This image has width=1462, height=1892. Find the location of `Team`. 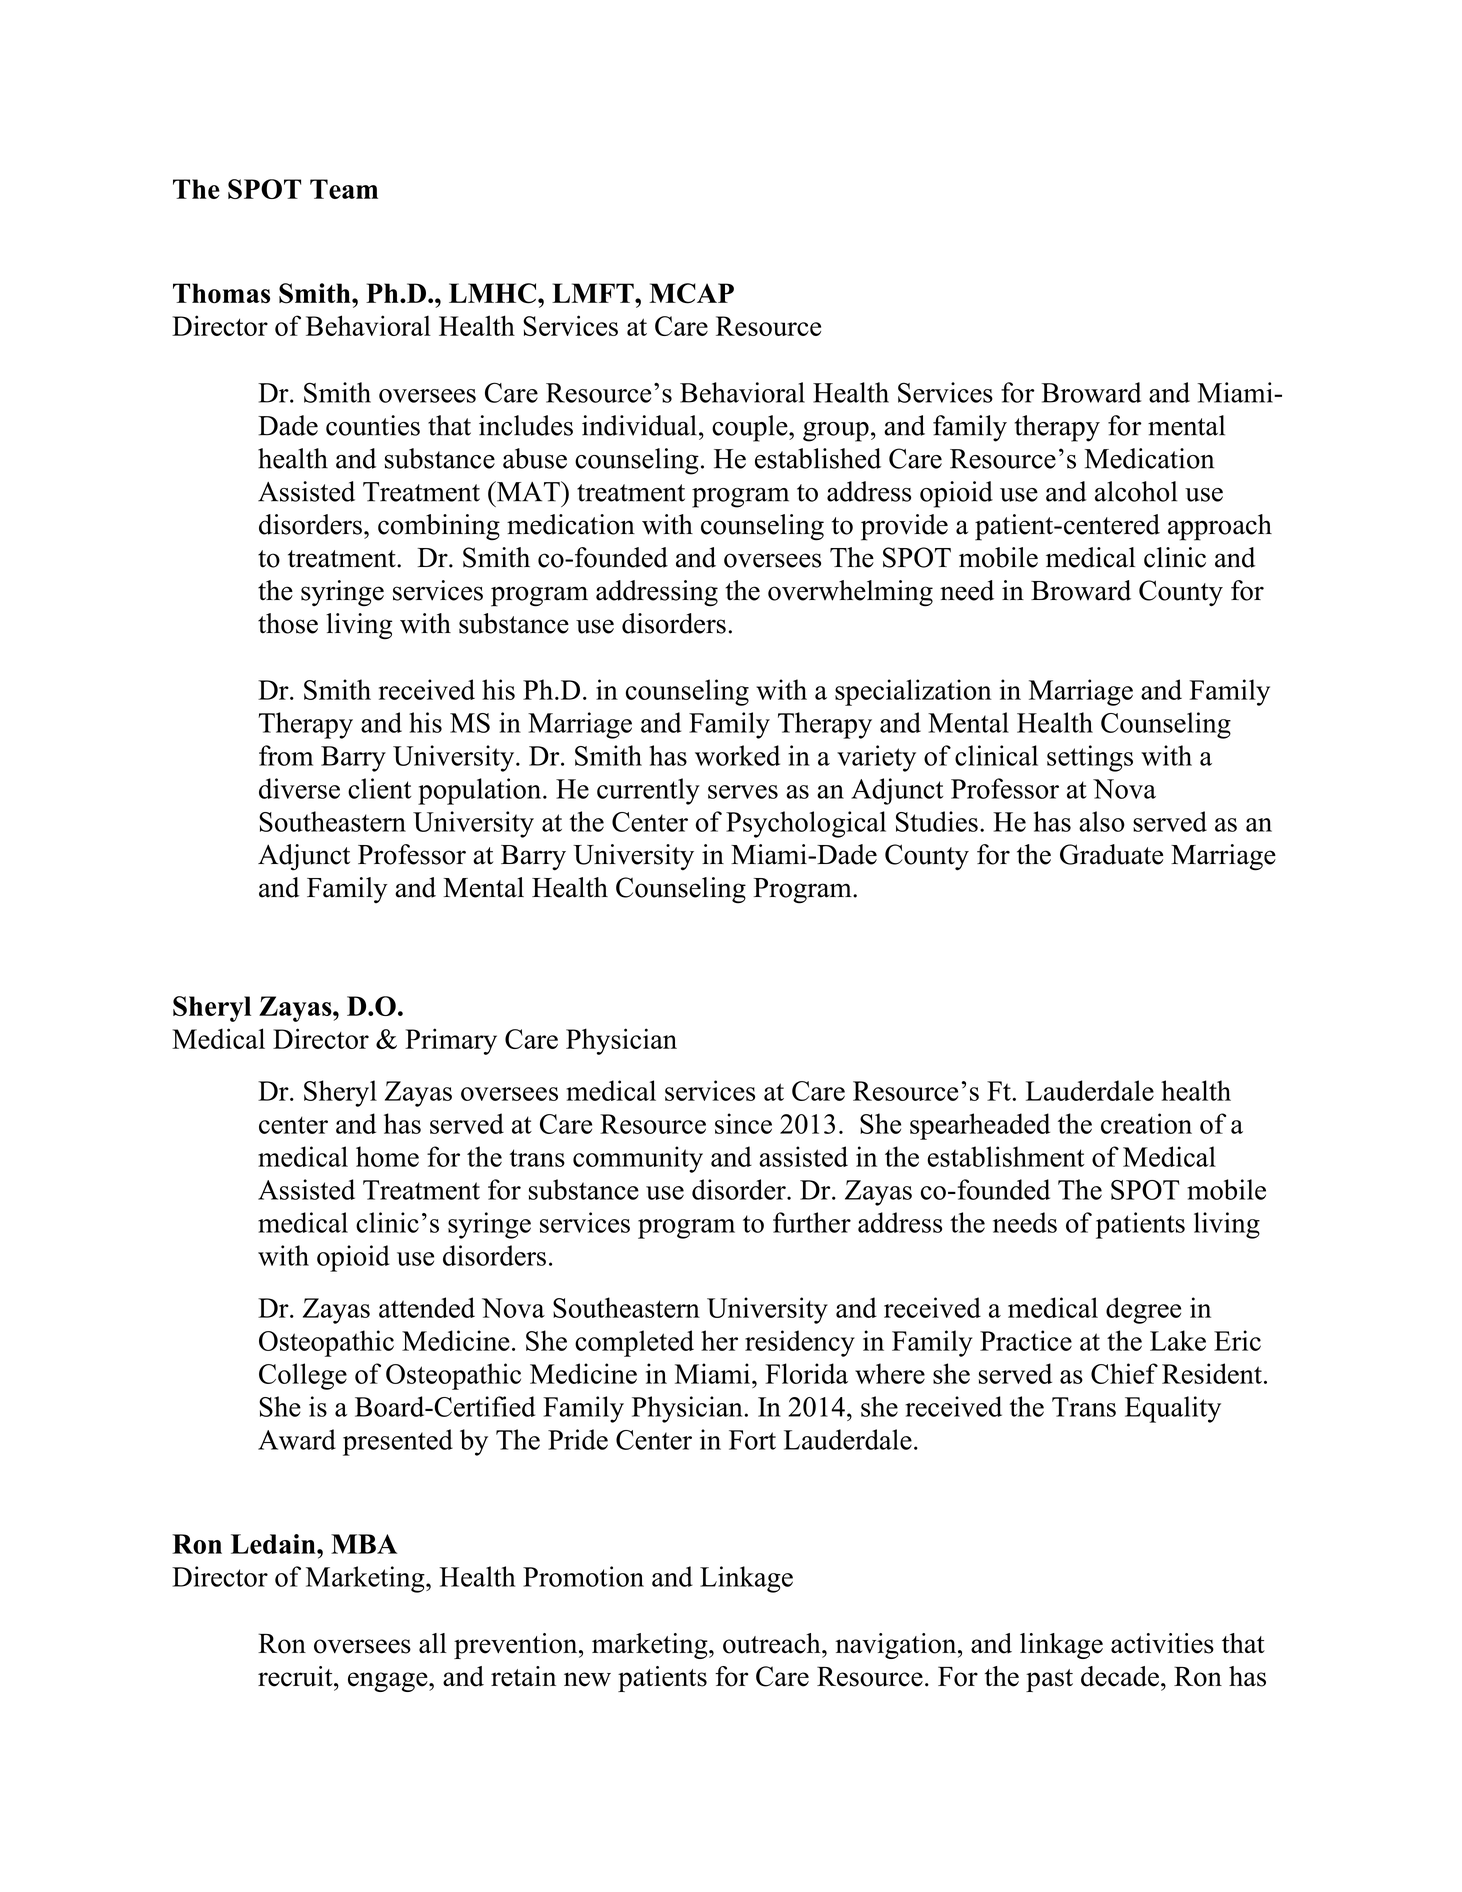

Team is located at coordinates (344, 189).
